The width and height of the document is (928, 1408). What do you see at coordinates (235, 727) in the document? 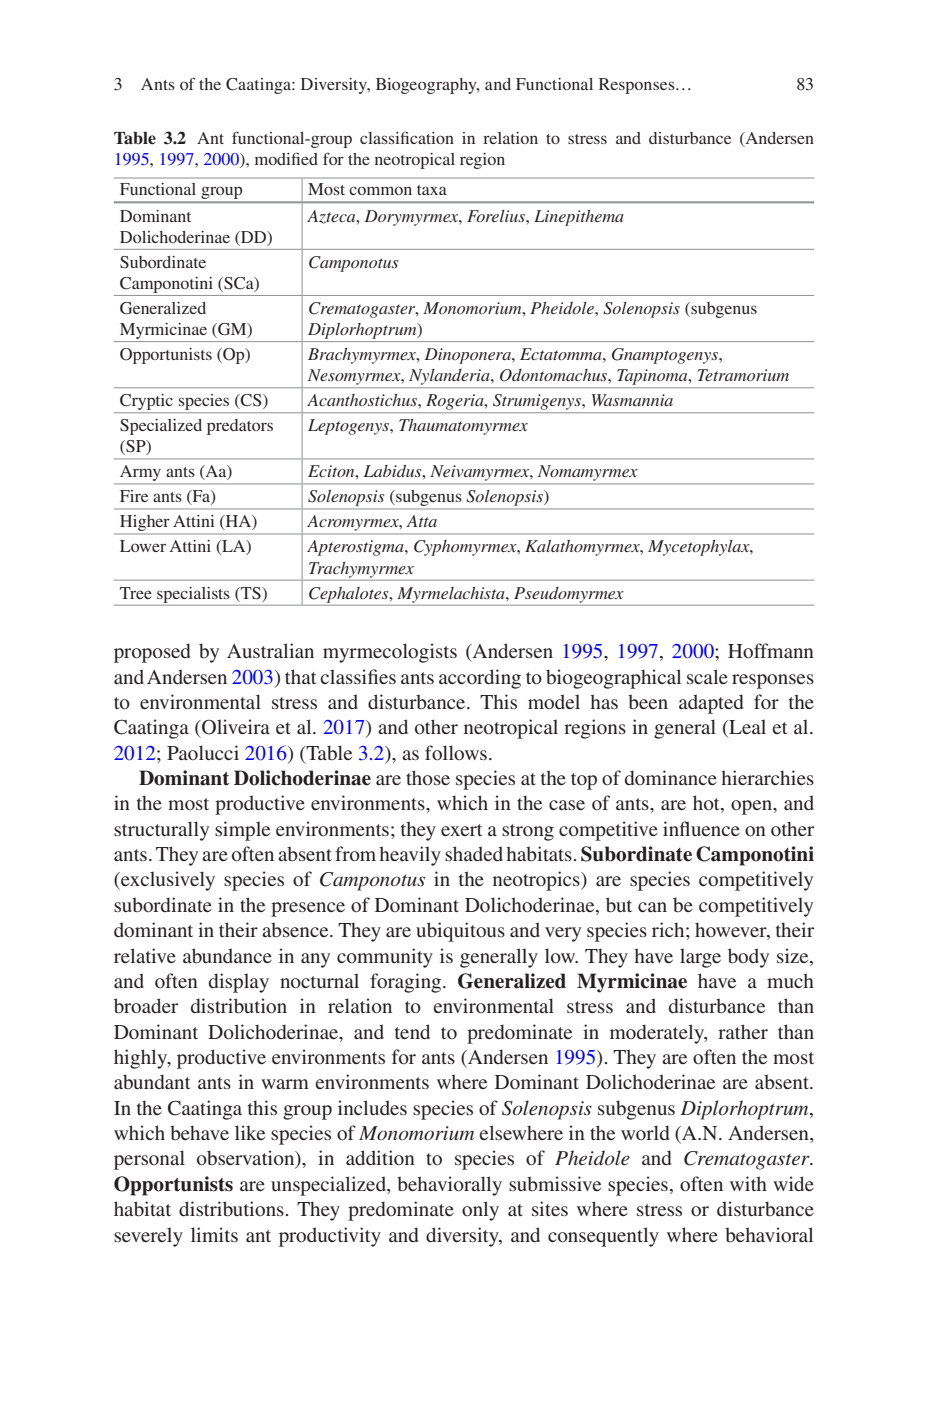
I see `Oliveira` at bounding box center [235, 727].
